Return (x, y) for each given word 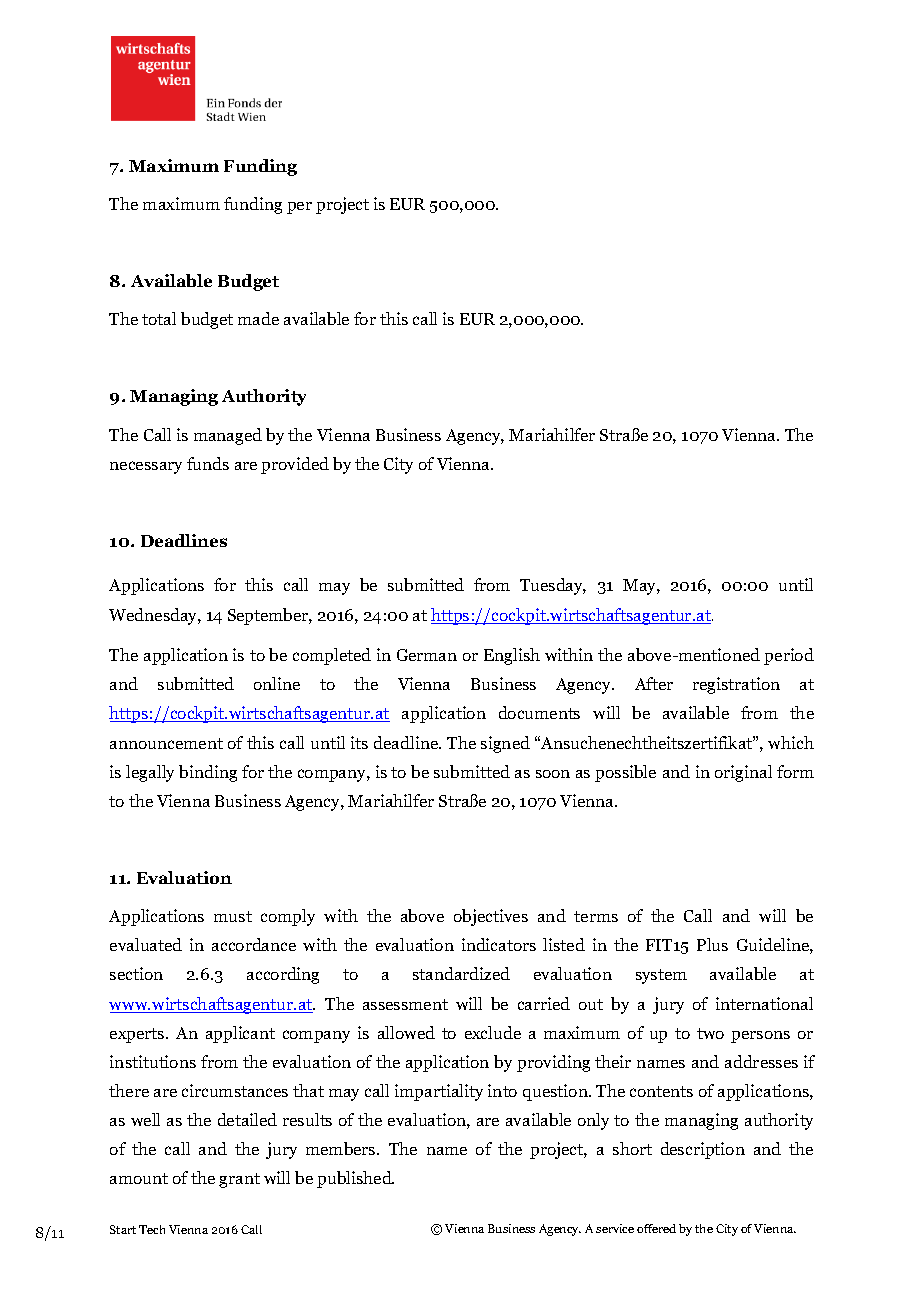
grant (239, 1180)
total (159, 318)
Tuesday (553, 586)
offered (656, 1228)
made (258, 318)
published (355, 1179)
